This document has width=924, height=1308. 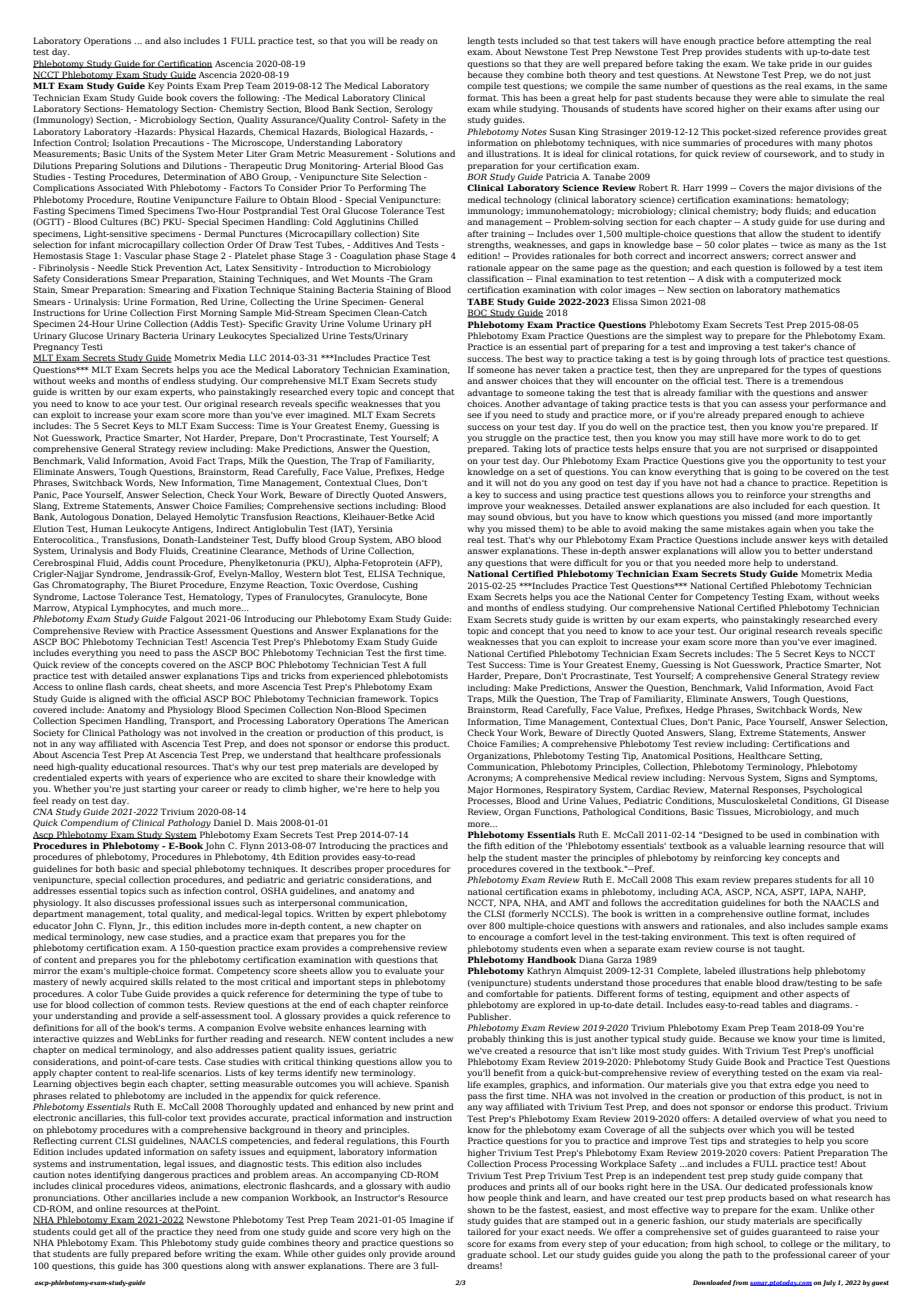 I want to click on cheat, so click(x=171, y=686).
